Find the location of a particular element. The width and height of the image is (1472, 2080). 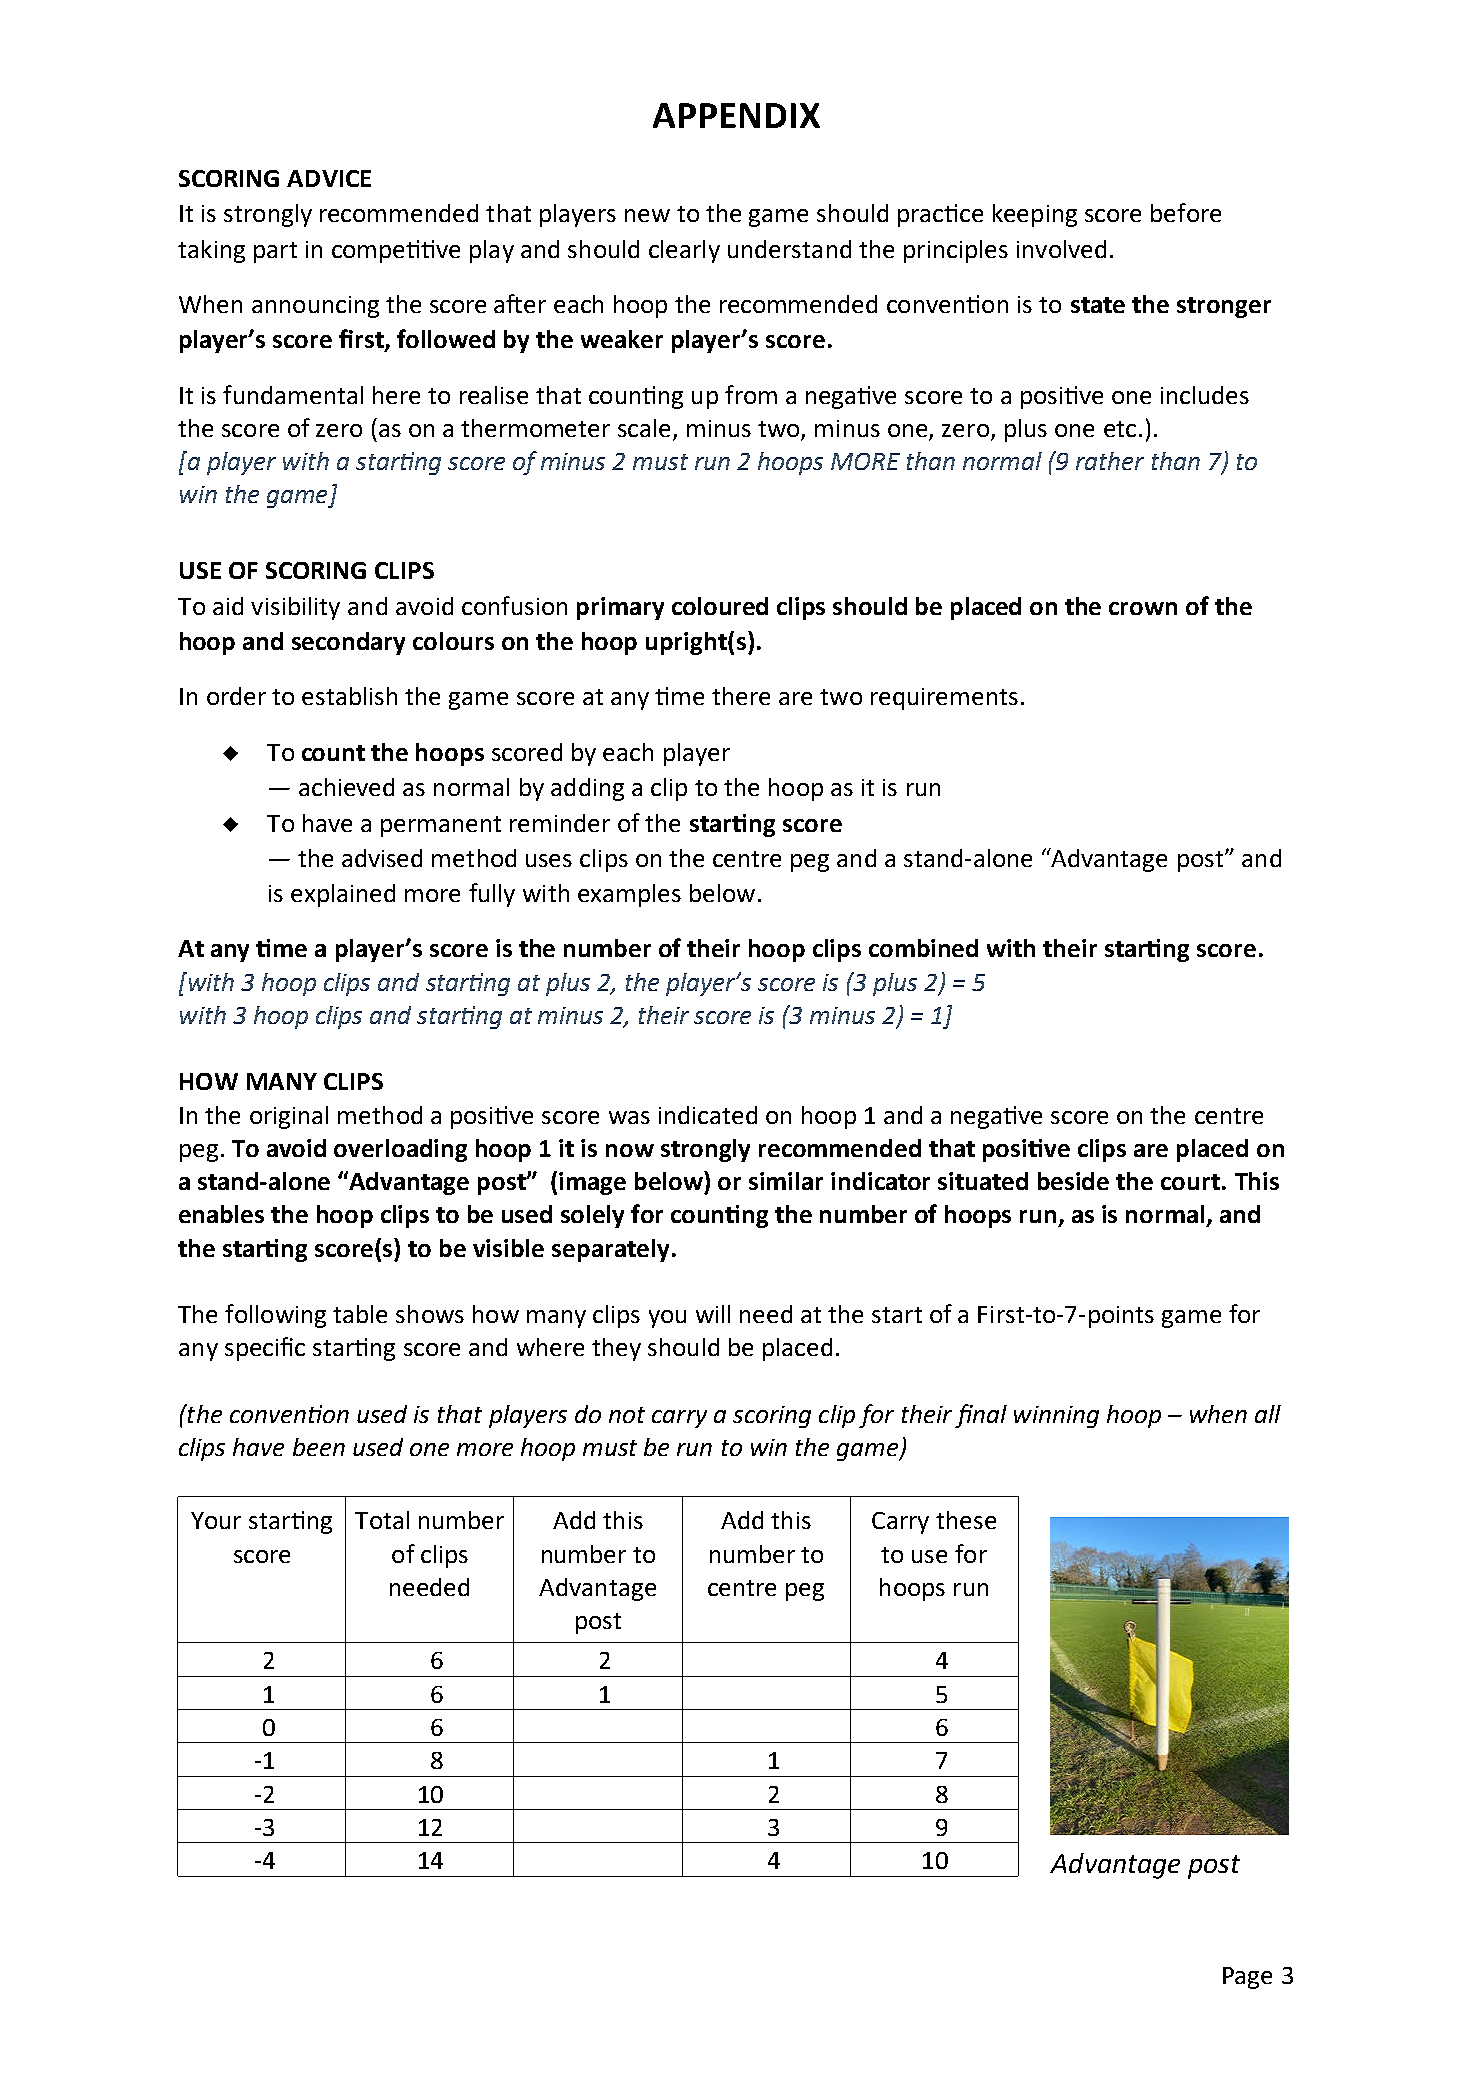

Total is located at coordinates (382, 1520).
